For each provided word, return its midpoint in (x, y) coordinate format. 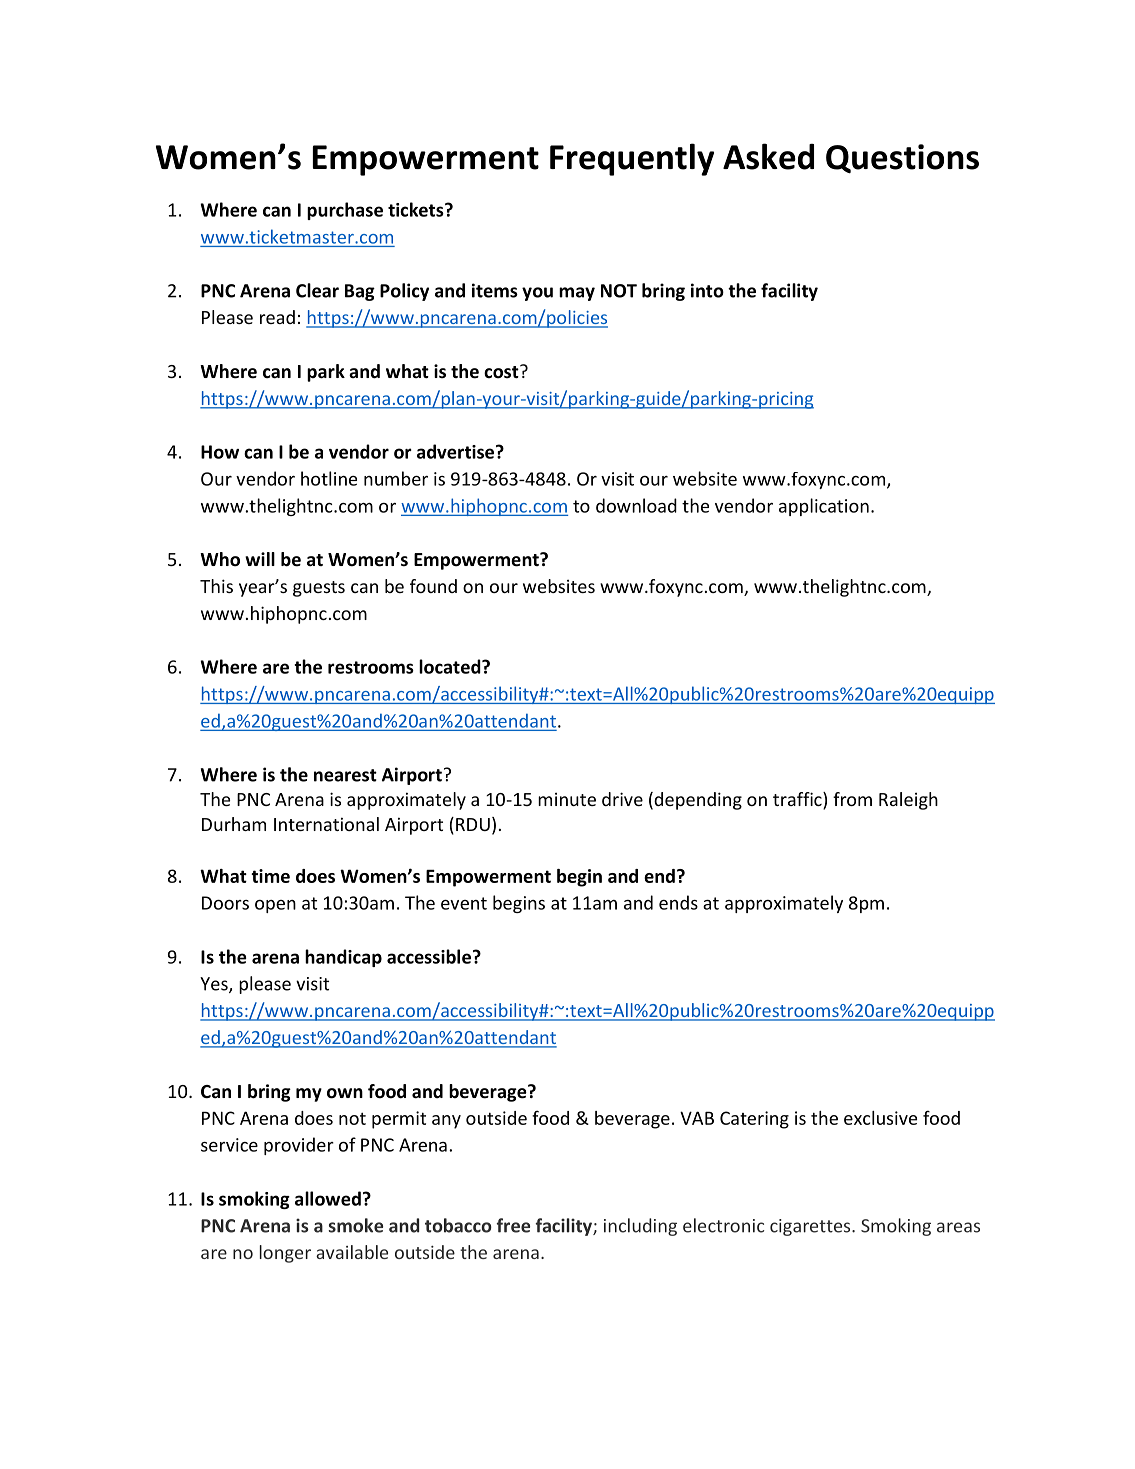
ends (678, 902)
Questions (902, 159)
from (852, 799)
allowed (328, 1198)
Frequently (632, 159)
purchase (345, 211)
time (270, 876)
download (636, 505)
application (824, 507)
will (260, 559)
